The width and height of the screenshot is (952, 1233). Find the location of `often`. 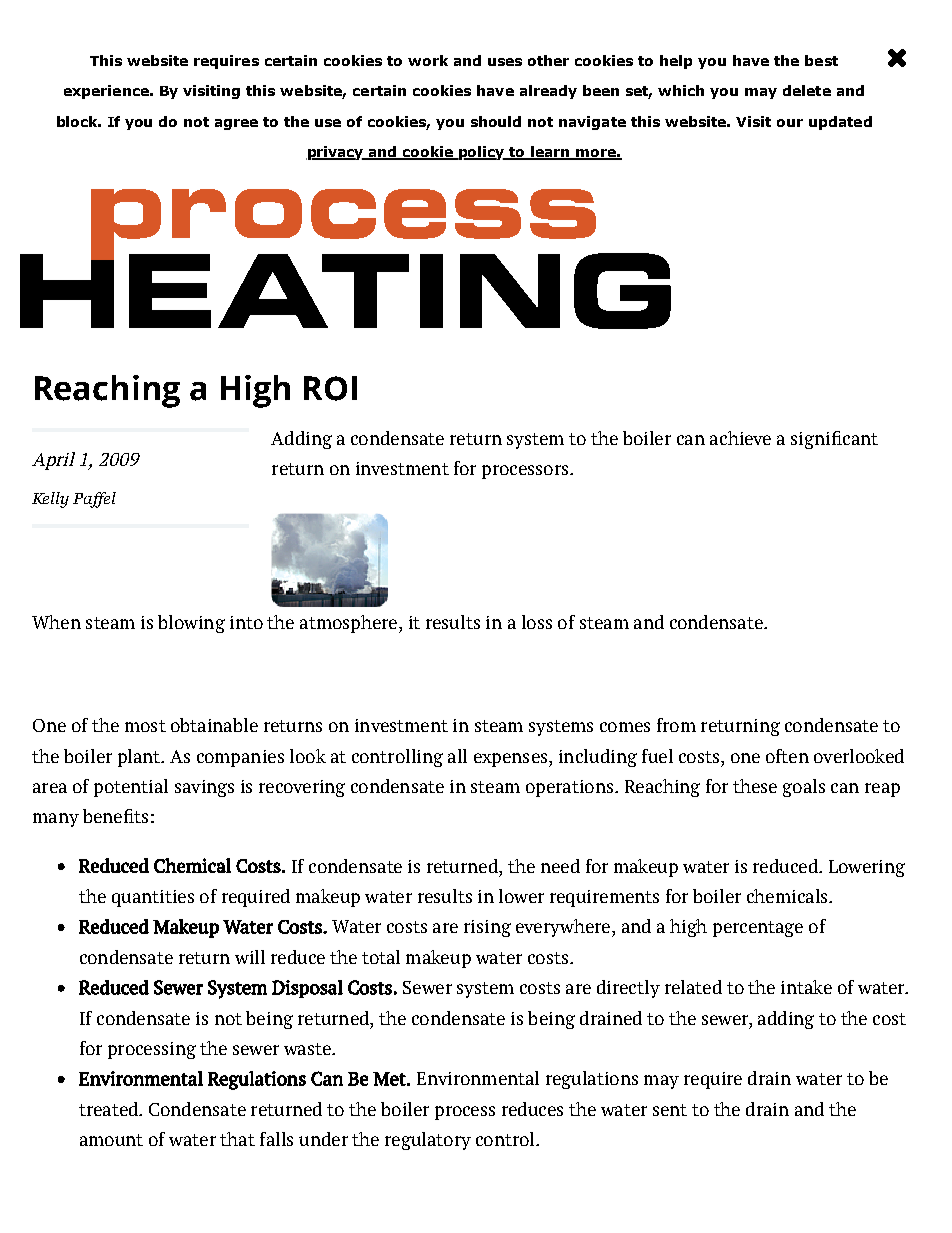

often is located at coordinates (787, 756).
